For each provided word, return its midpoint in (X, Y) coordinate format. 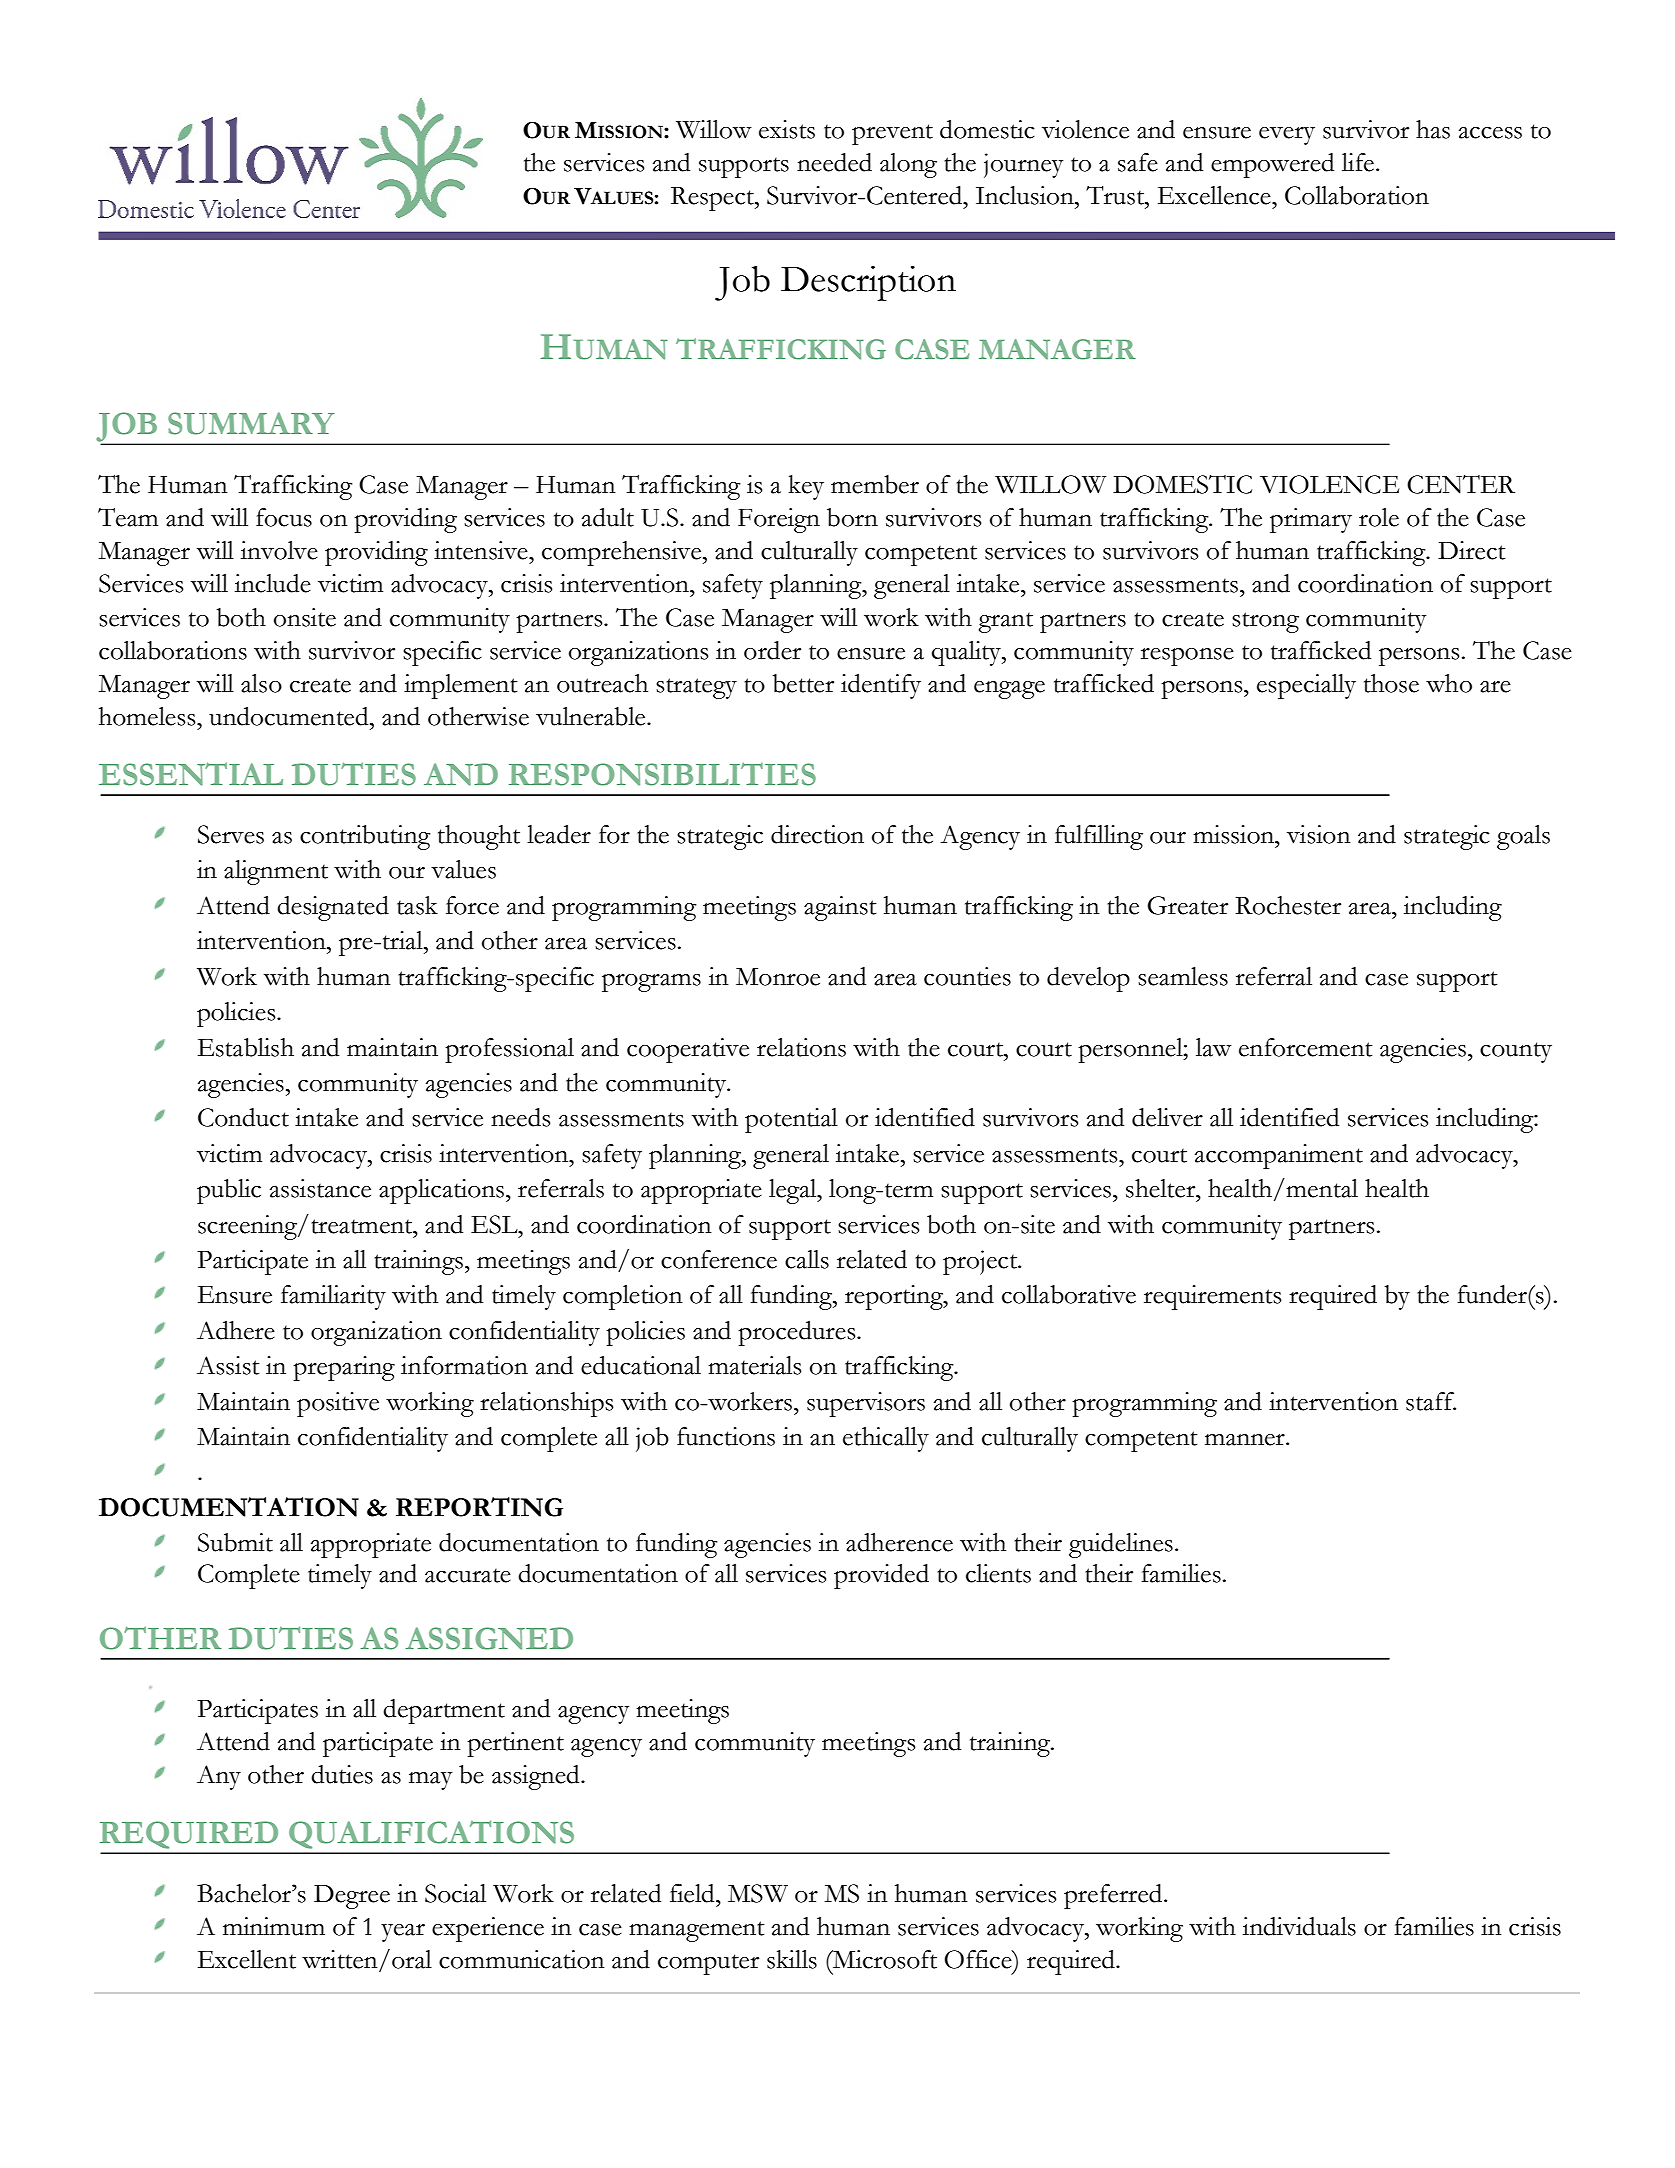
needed (834, 162)
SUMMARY (251, 423)
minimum (274, 1926)
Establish (246, 1047)
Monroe (778, 977)
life (1358, 162)
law (1214, 1047)
